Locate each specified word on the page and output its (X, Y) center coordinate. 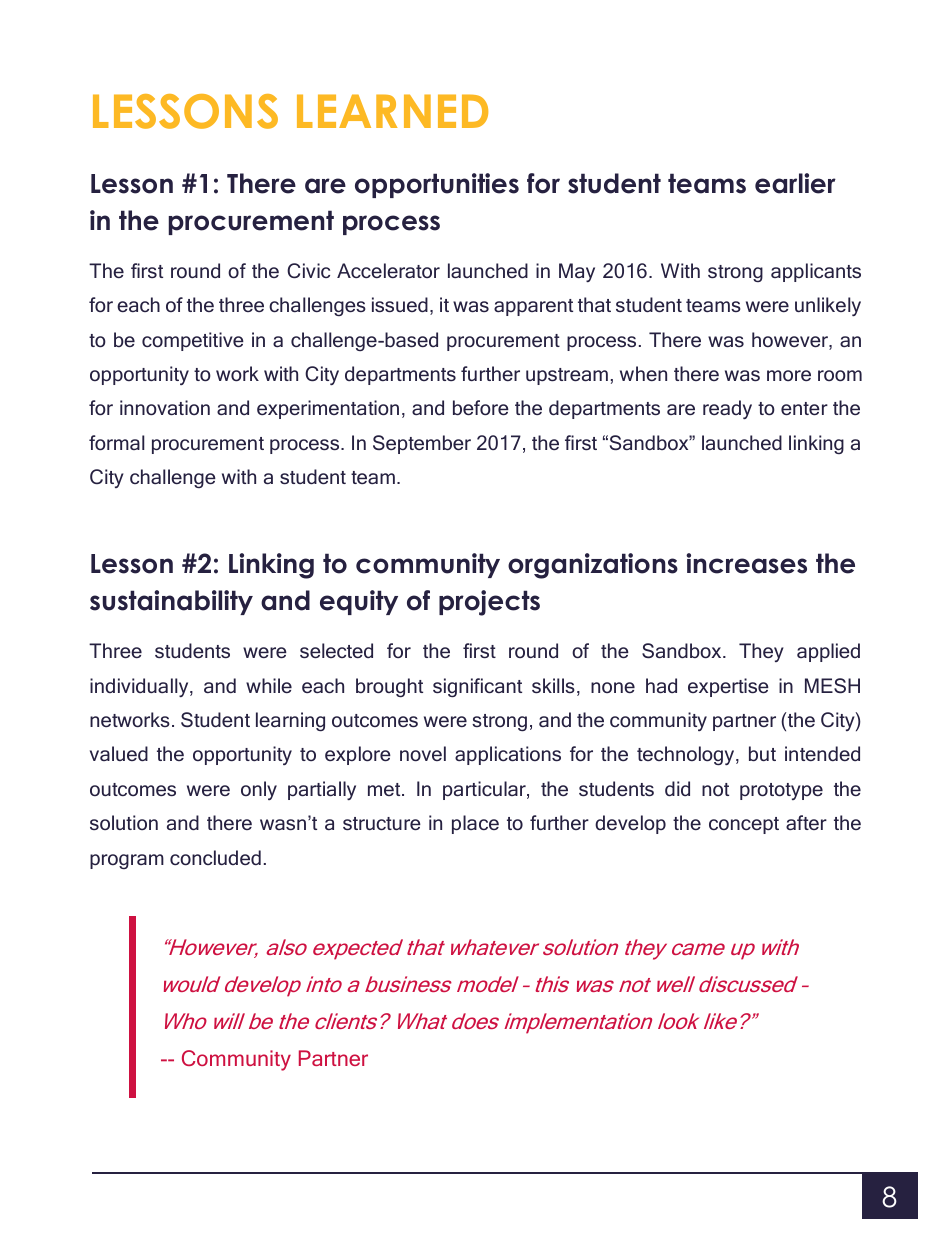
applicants (816, 272)
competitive (193, 341)
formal (117, 442)
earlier (795, 183)
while (269, 685)
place (475, 824)
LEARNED (392, 111)
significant (477, 687)
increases (746, 563)
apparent (533, 307)
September (422, 444)
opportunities (437, 185)
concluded (215, 857)
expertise (728, 687)
